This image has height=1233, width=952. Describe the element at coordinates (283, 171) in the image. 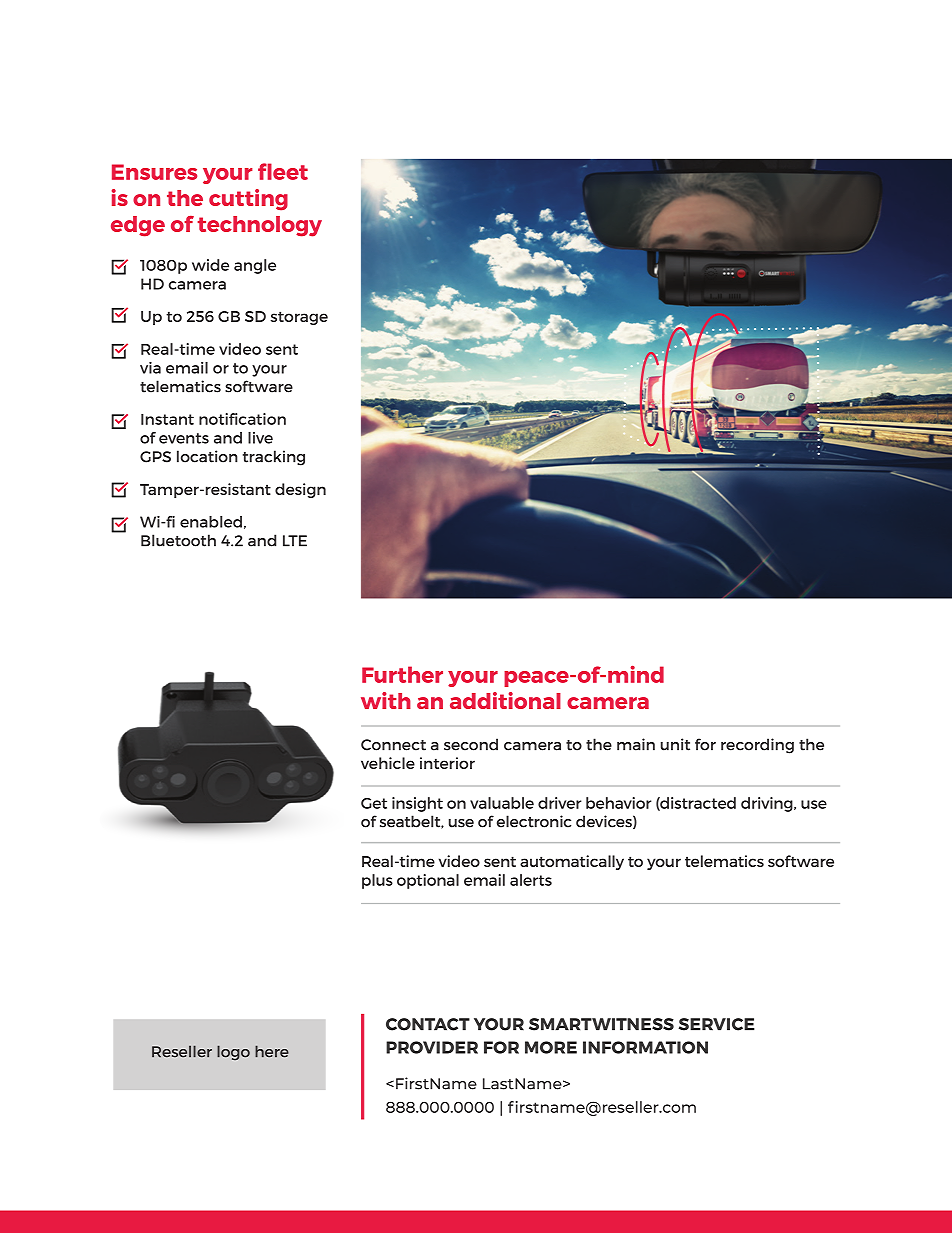

I see `fleet` at that location.
